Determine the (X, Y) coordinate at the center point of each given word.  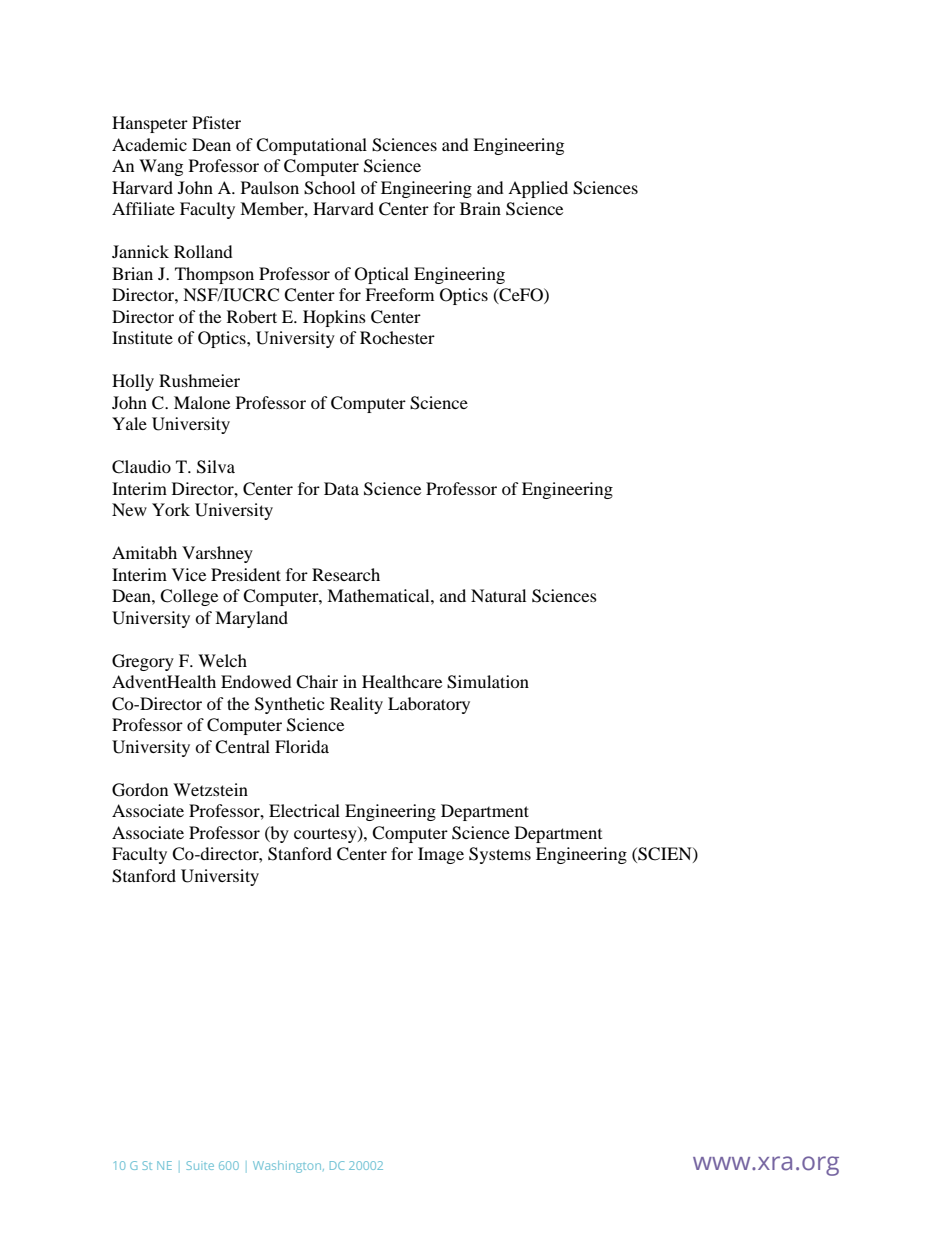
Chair (317, 682)
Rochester (397, 337)
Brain (480, 208)
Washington (288, 1167)
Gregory (143, 662)
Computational (311, 146)
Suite (200, 1165)
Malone (202, 402)
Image (441, 855)
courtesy (326, 835)
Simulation (488, 682)
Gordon (140, 790)
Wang (161, 167)
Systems (500, 855)
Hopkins (334, 318)
